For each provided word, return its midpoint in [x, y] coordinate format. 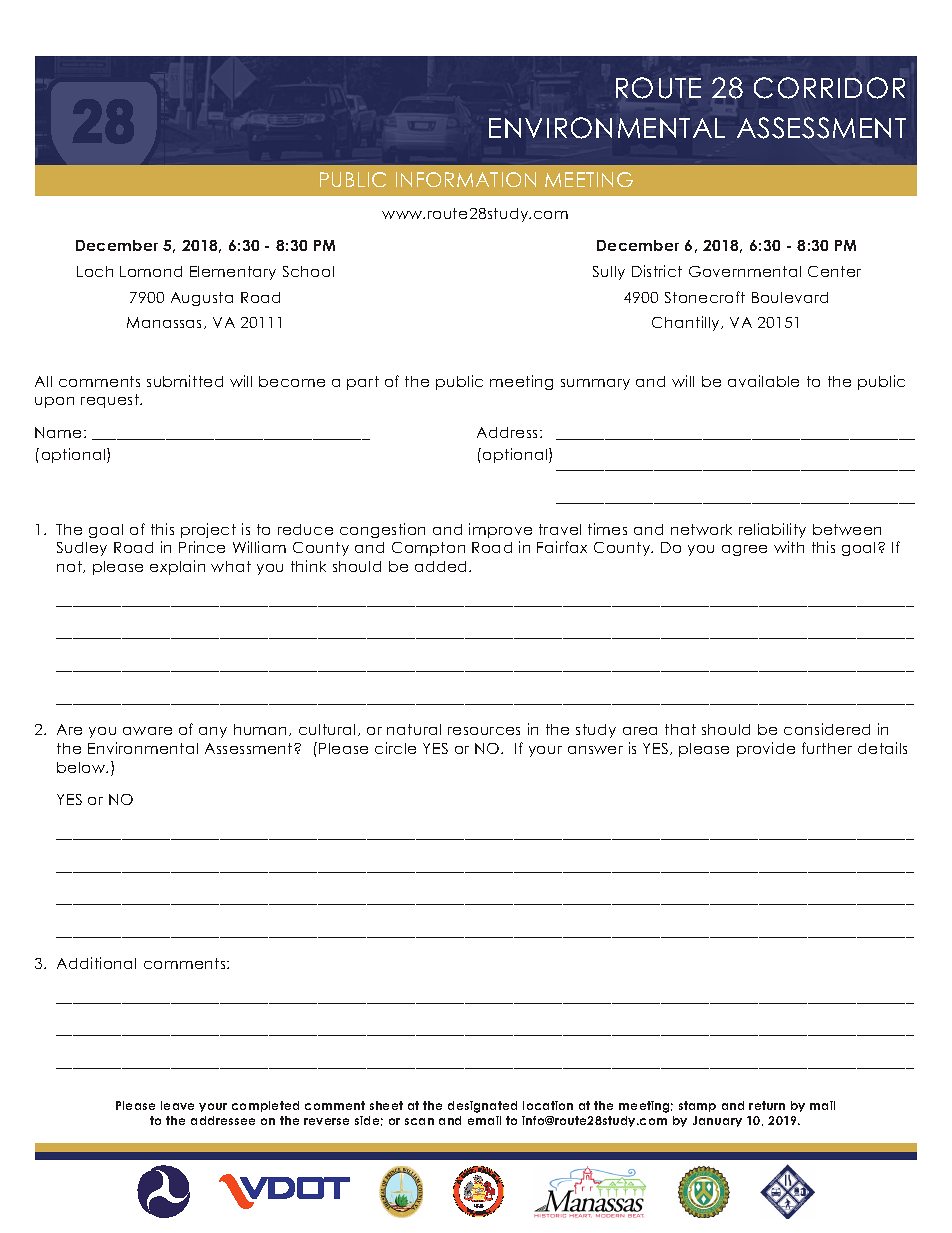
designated [482, 1107]
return [767, 1105]
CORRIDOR [829, 88]
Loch [95, 271]
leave [177, 1105]
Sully [609, 273]
